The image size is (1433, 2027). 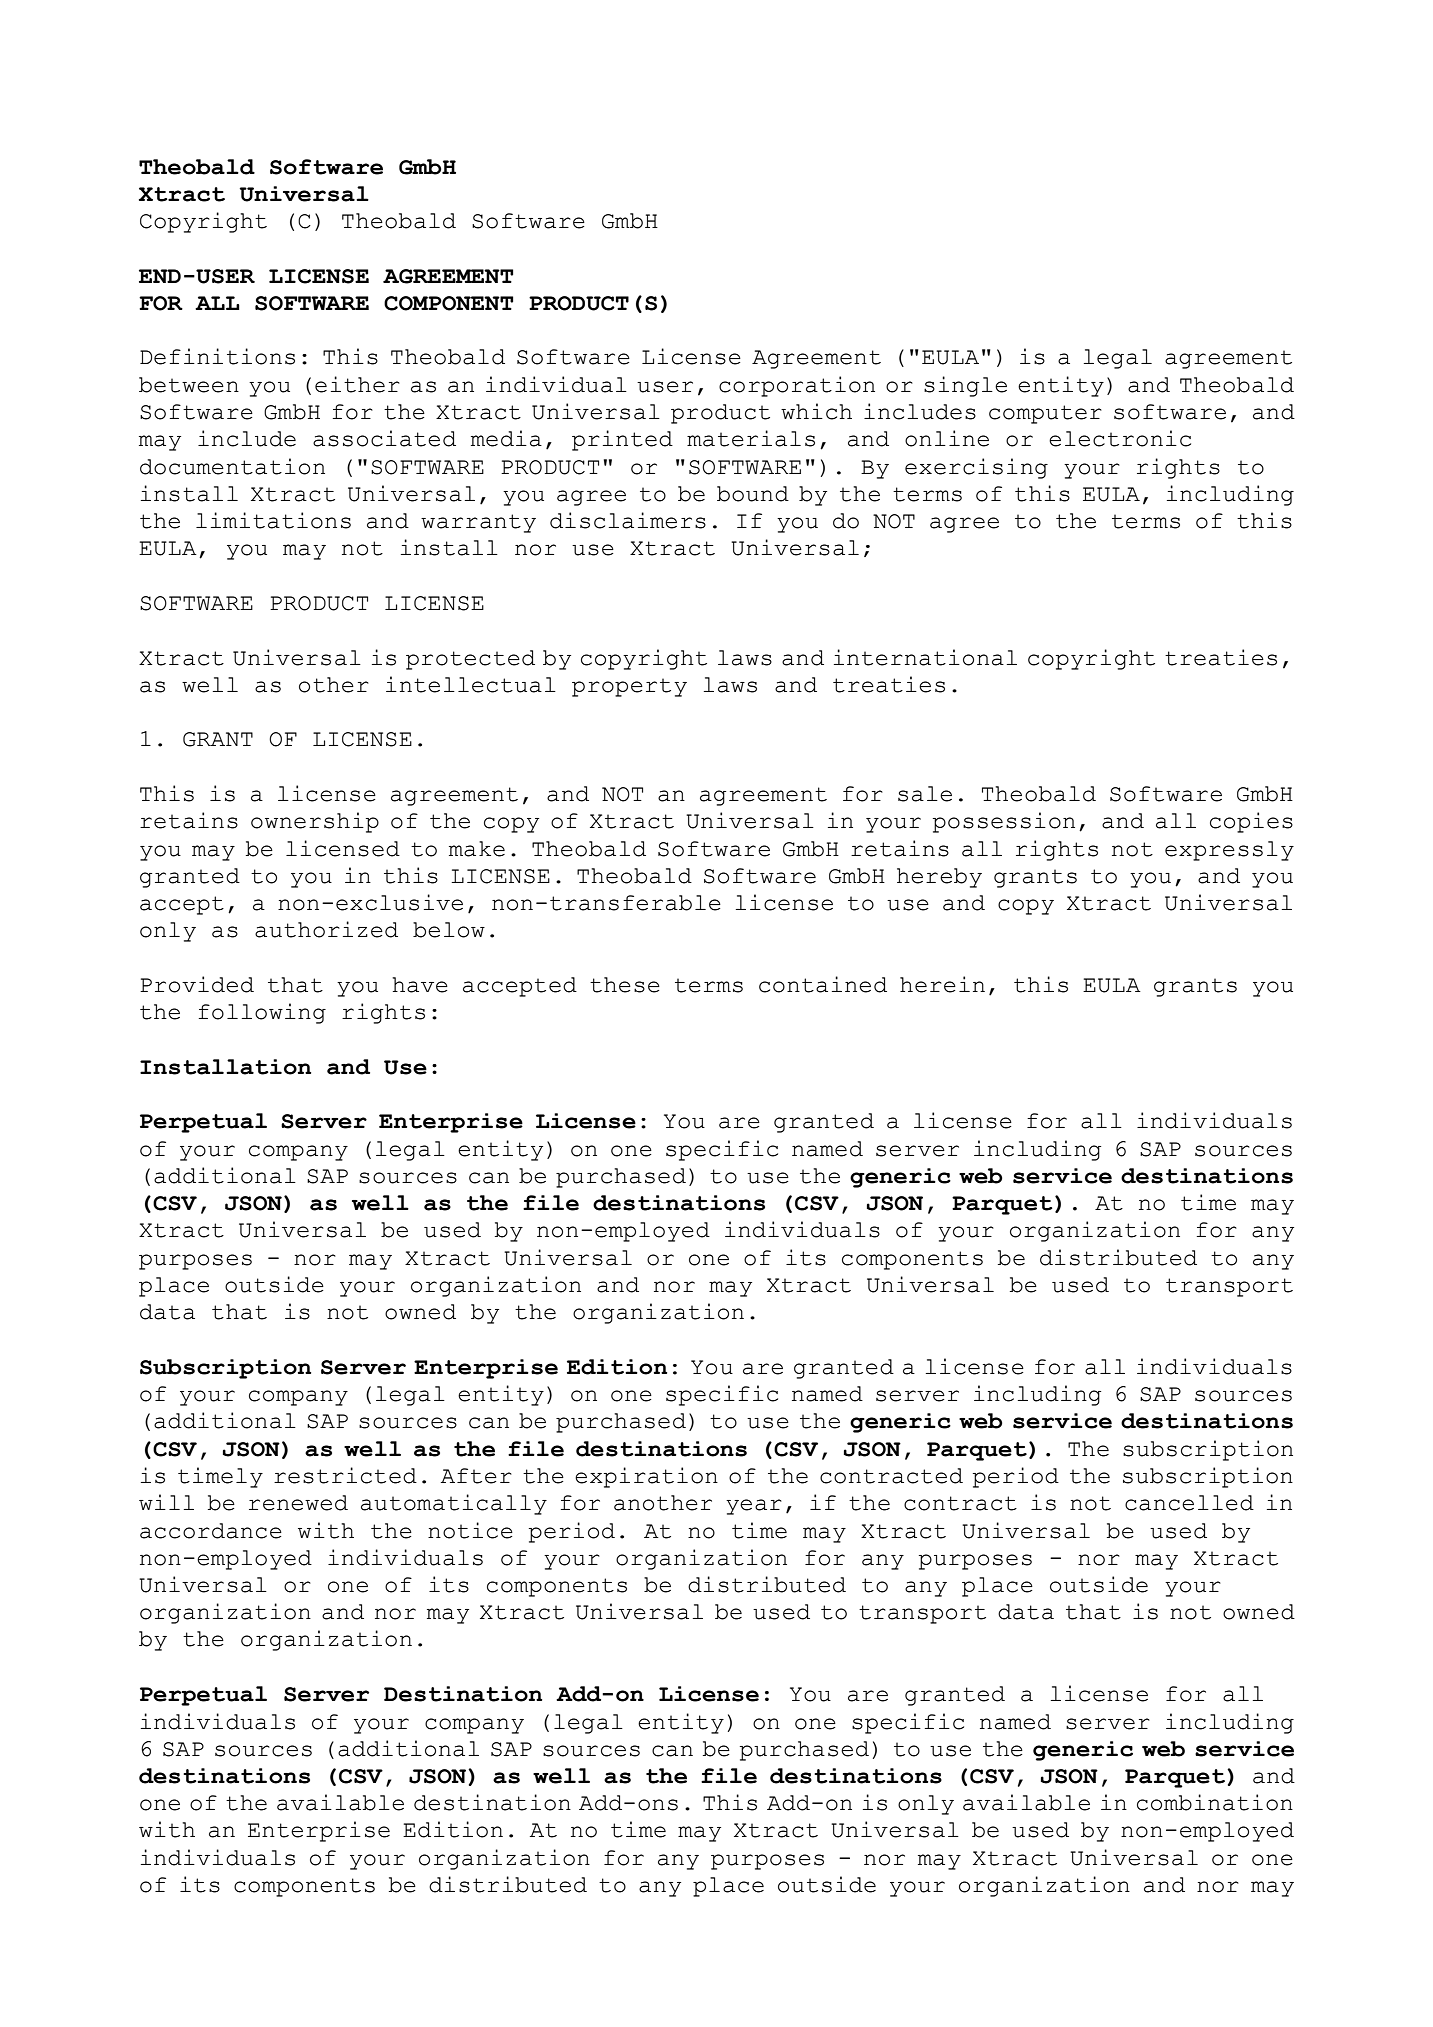 I want to click on accordance, so click(x=211, y=1531).
